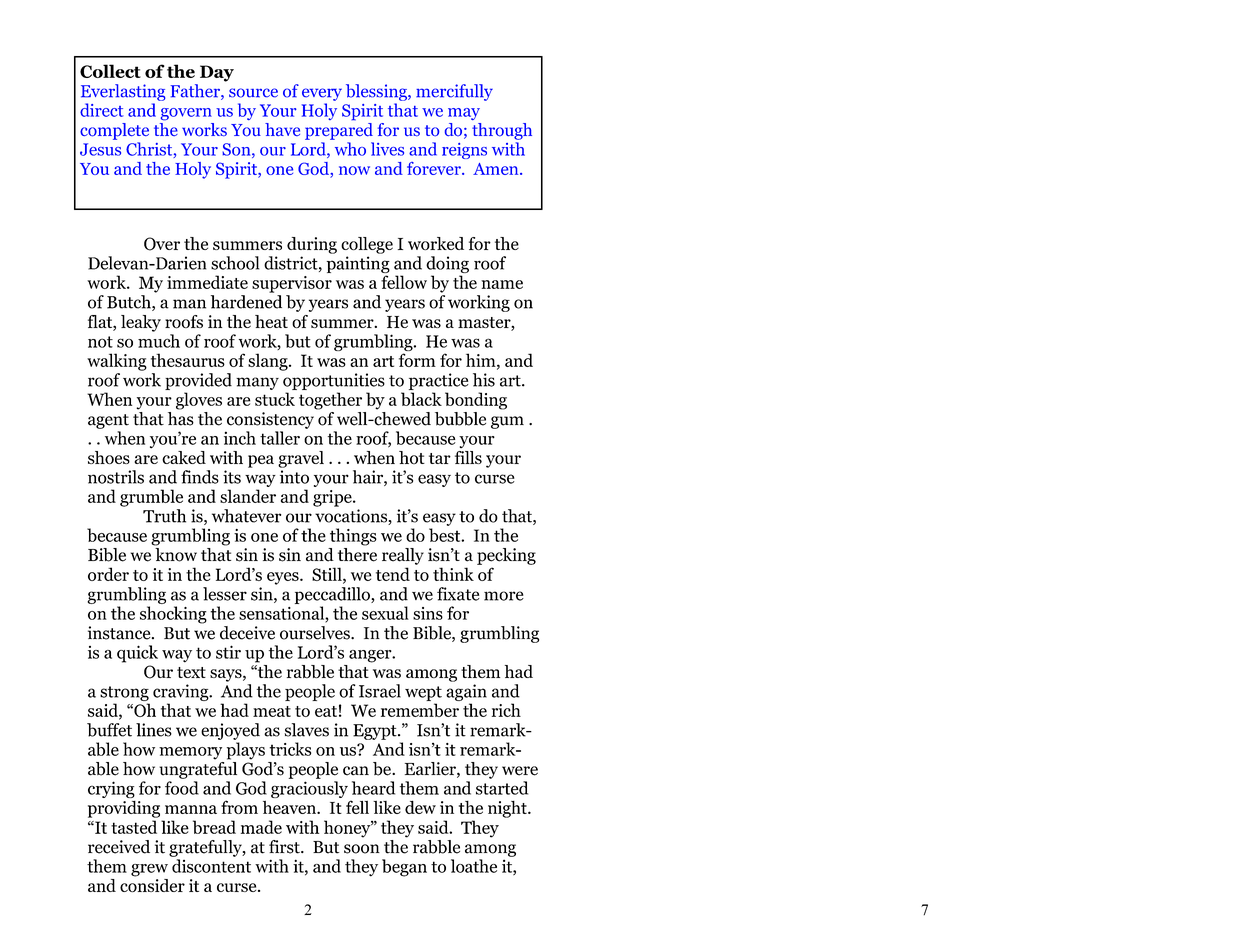 The image size is (1233, 952). What do you see at coordinates (137, 654) in the screenshot?
I see `quick` at bounding box center [137, 654].
